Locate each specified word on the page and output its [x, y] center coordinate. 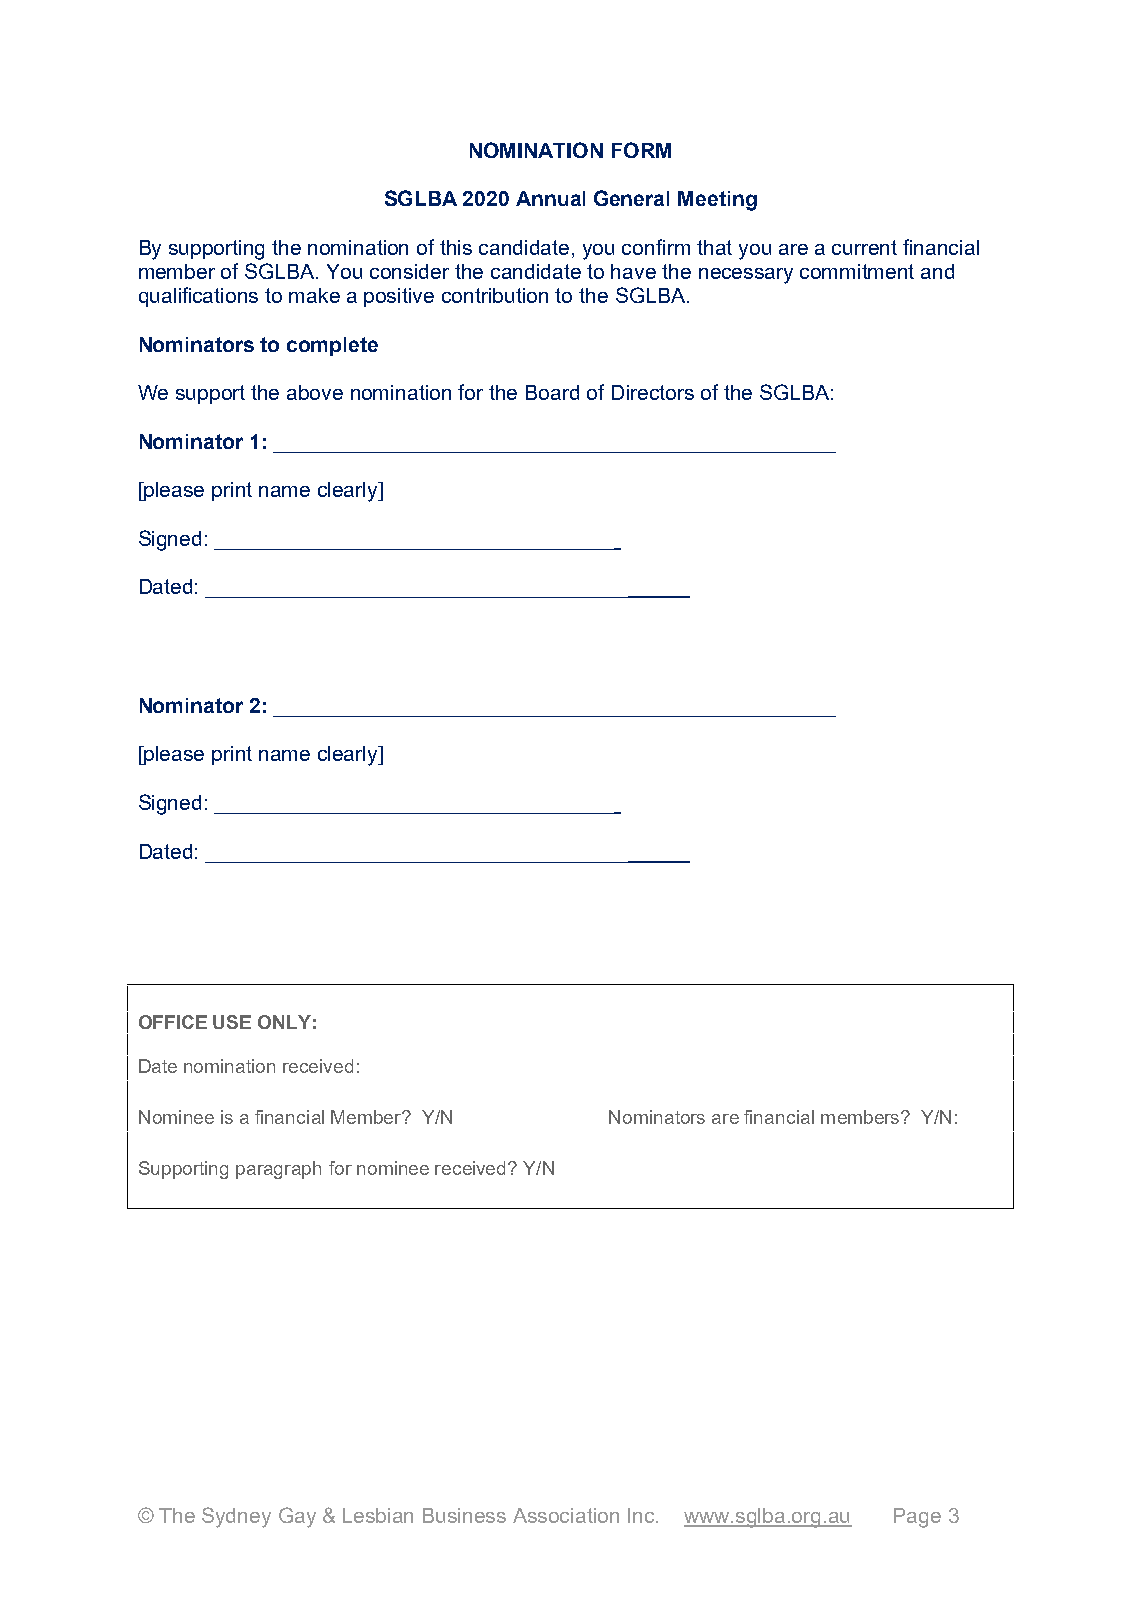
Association [566, 1515]
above [315, 392]
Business [464, 1515]
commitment [857, 271]
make [314, 295]
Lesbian [378, 1515]
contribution [495, 295]
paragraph [278, 1170]
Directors [653, 392]
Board [552, 392]
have [633, 271]
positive [399, 297]
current [864, 247]
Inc [643, 1515]
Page [917, 1518]
